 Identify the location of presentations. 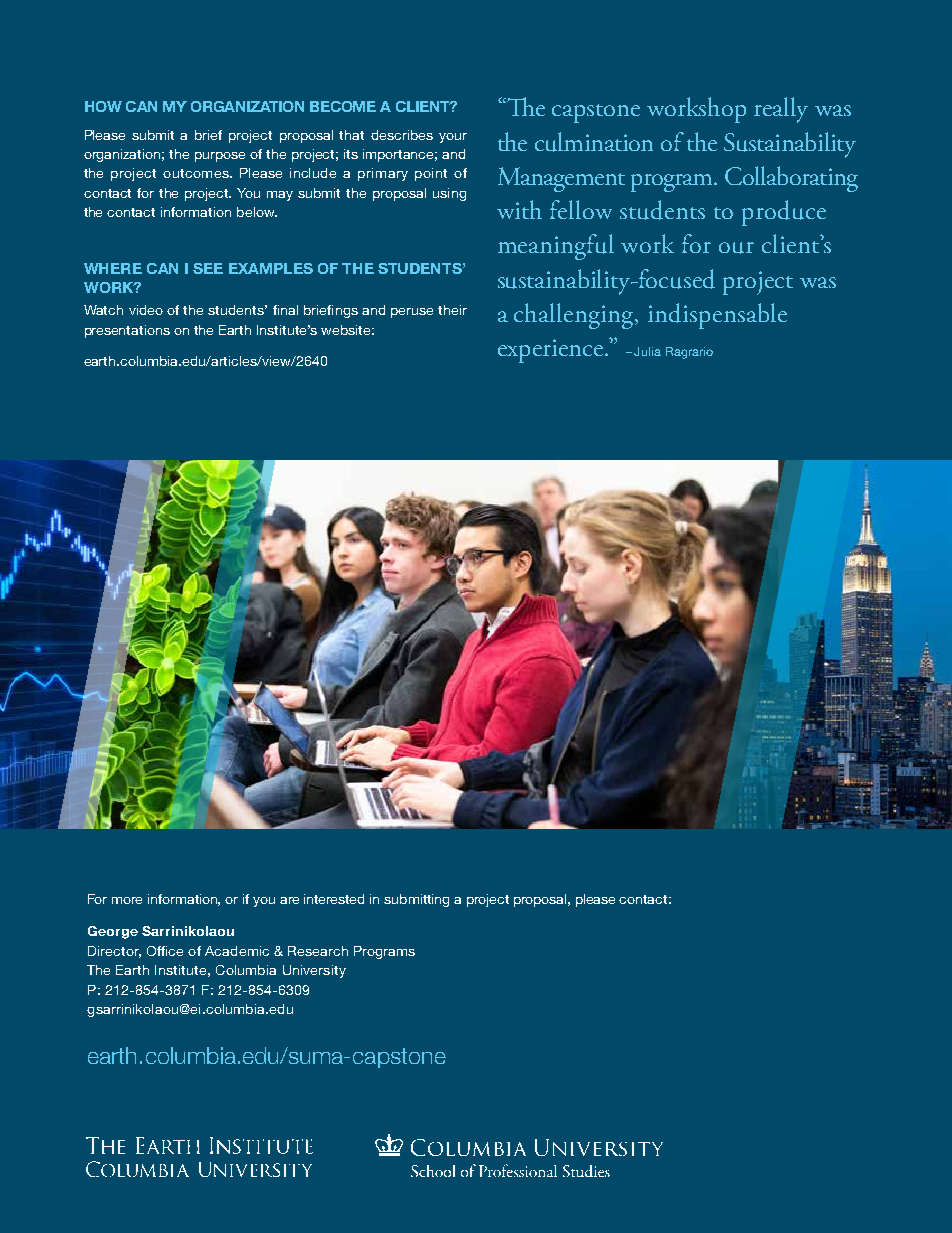
(127, 331).
